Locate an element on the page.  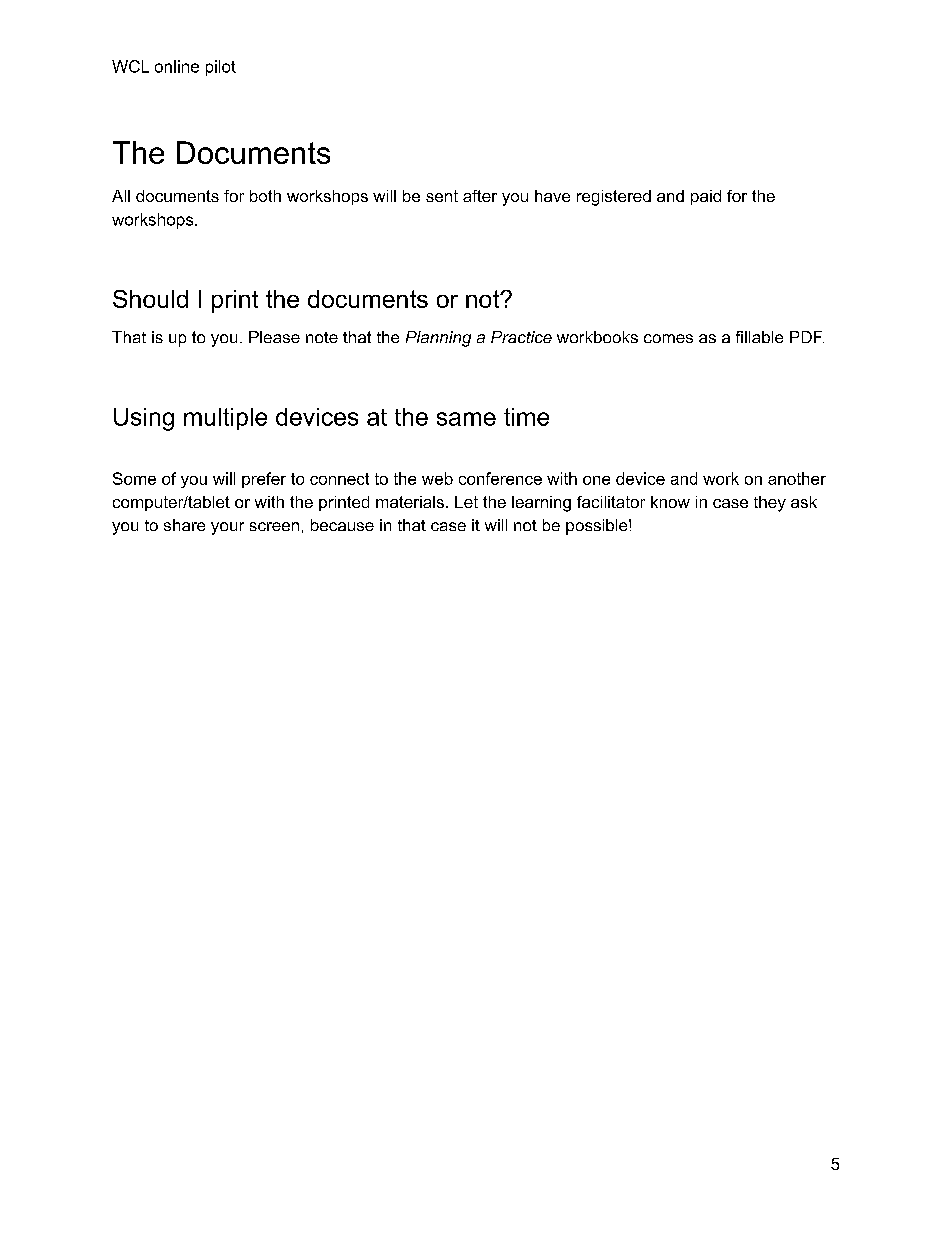
fillable is located at coordinates (759, 337).
